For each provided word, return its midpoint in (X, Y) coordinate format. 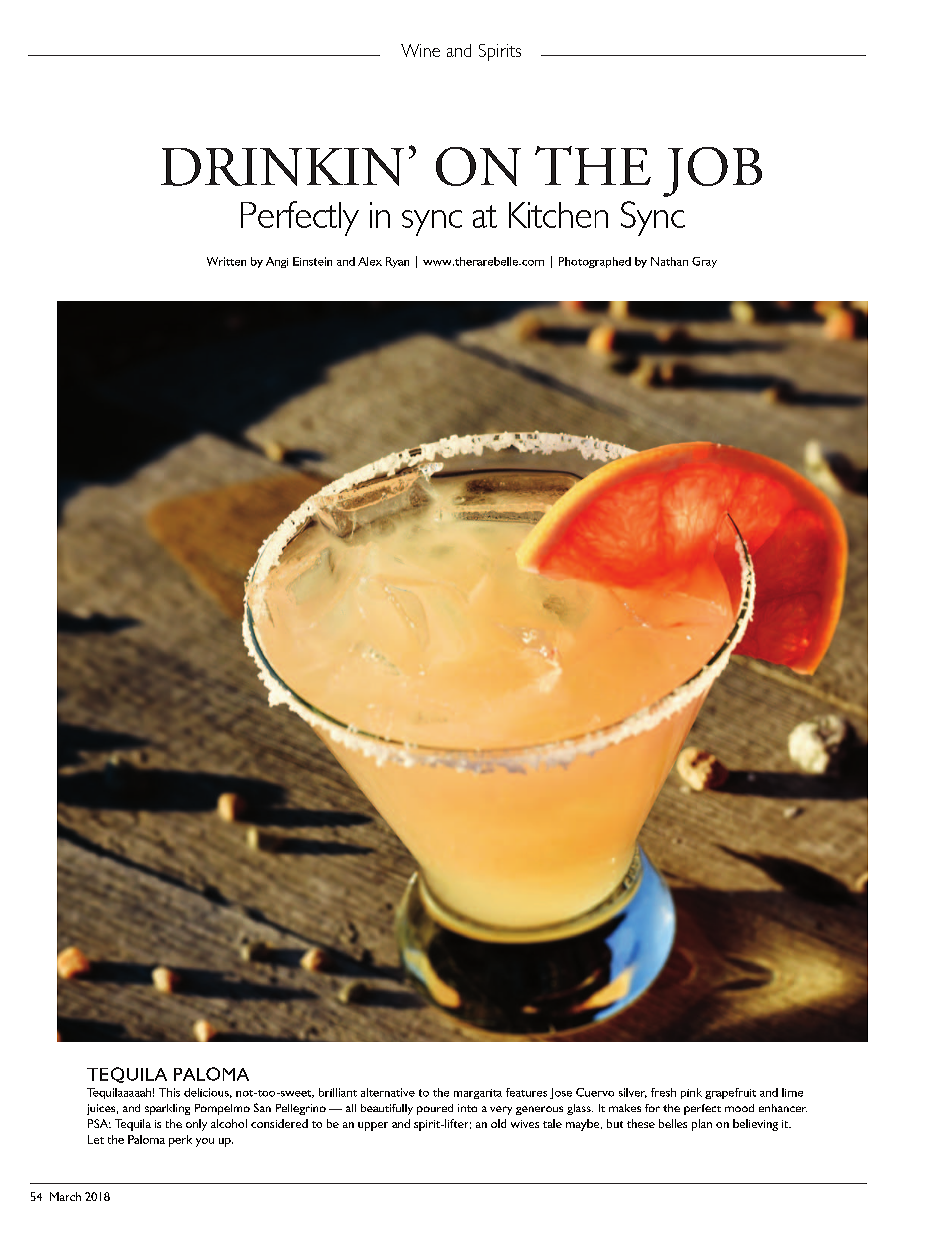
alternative (388, 1092)
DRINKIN (282, 167)
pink (691, 1093)
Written (226, 261)
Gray (704, 262)
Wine (420, 50)
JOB (712, 172)
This (169, 1092)
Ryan (397, 262)
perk (180, 1141)
